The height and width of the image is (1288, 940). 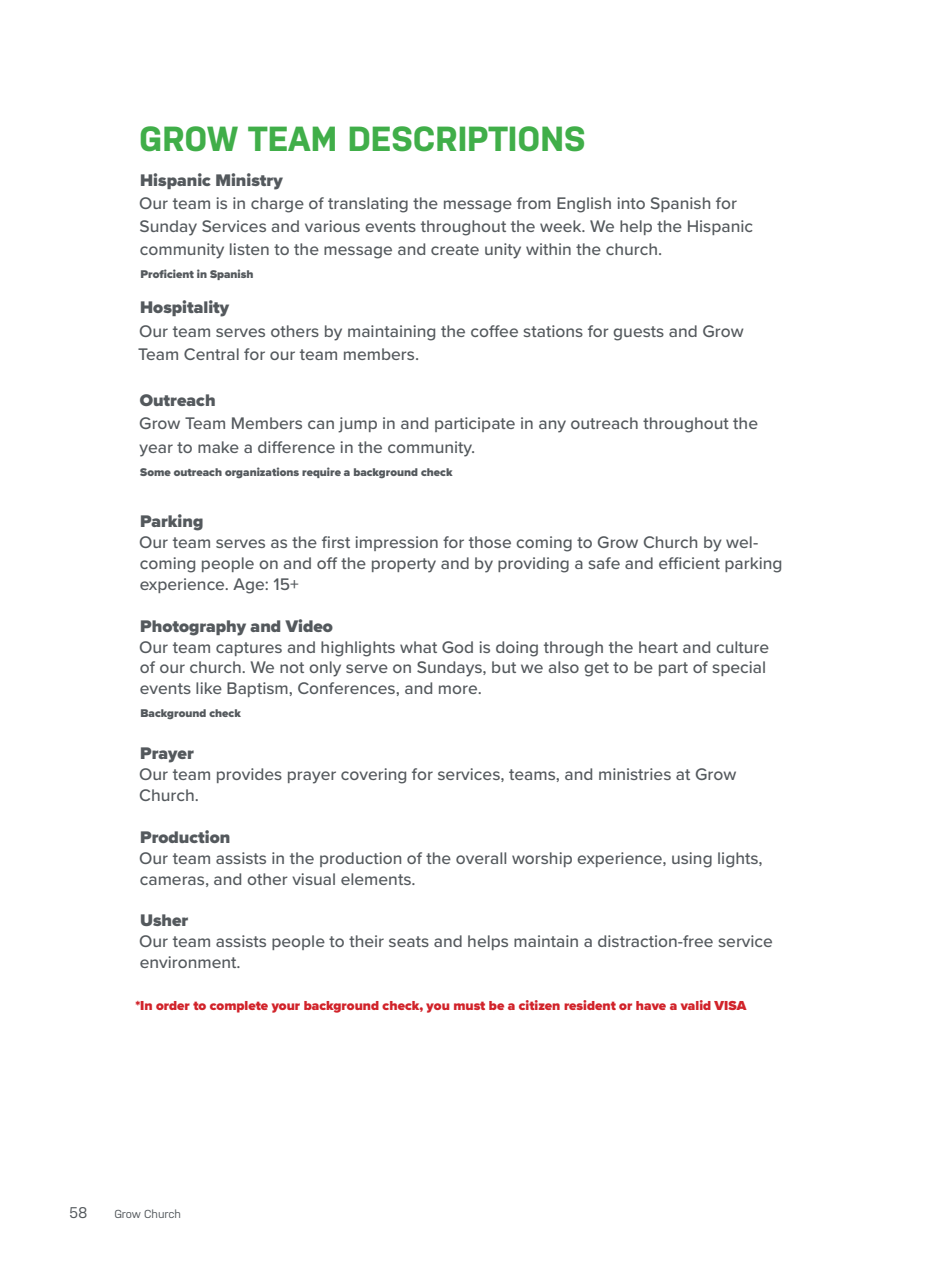 What do you see at coordinates (249, 775) in the image?
I see `provides` at bounding box center [249, 775].
